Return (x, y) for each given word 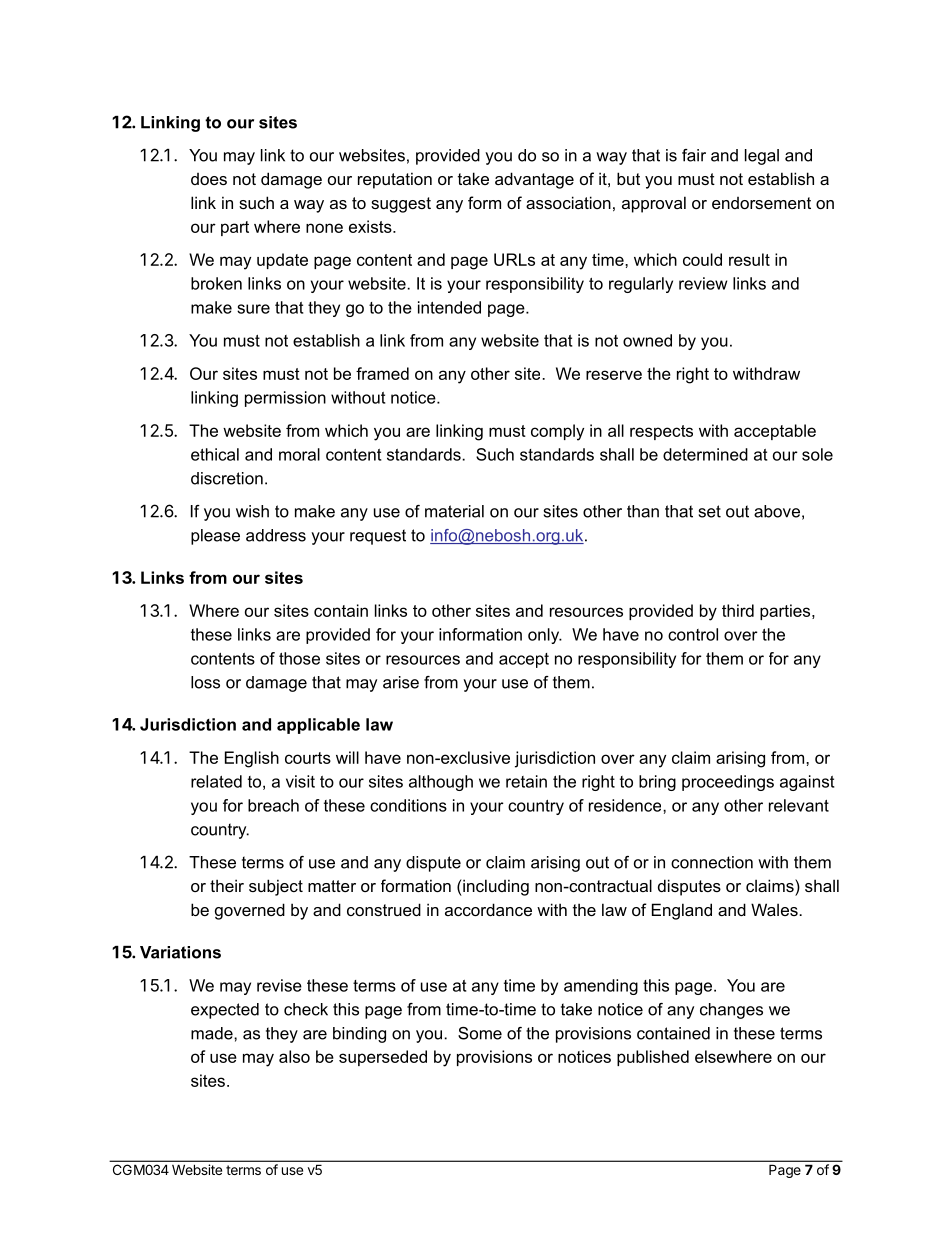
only (545, 636)
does (209, 179)
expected (225, 1011)
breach (273, 805)
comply (557, 432)
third (738, 610)
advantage (534, 180)
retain (526, 781)
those (299, 658)
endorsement (761, 203)
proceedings (728, 783)
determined (705, 454)
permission (285, 399)
